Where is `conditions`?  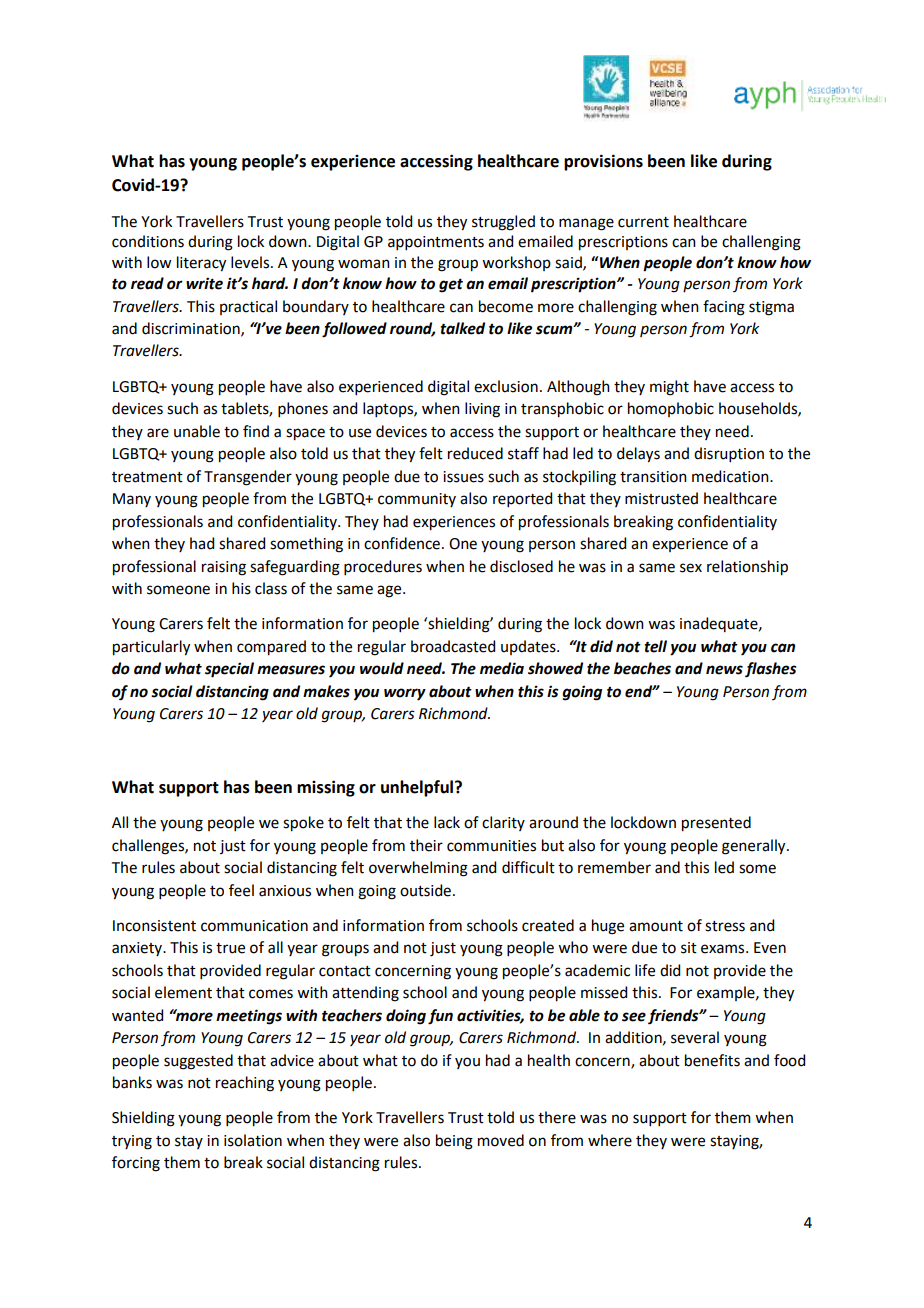
conditions is located at coordinates (148, 241).
